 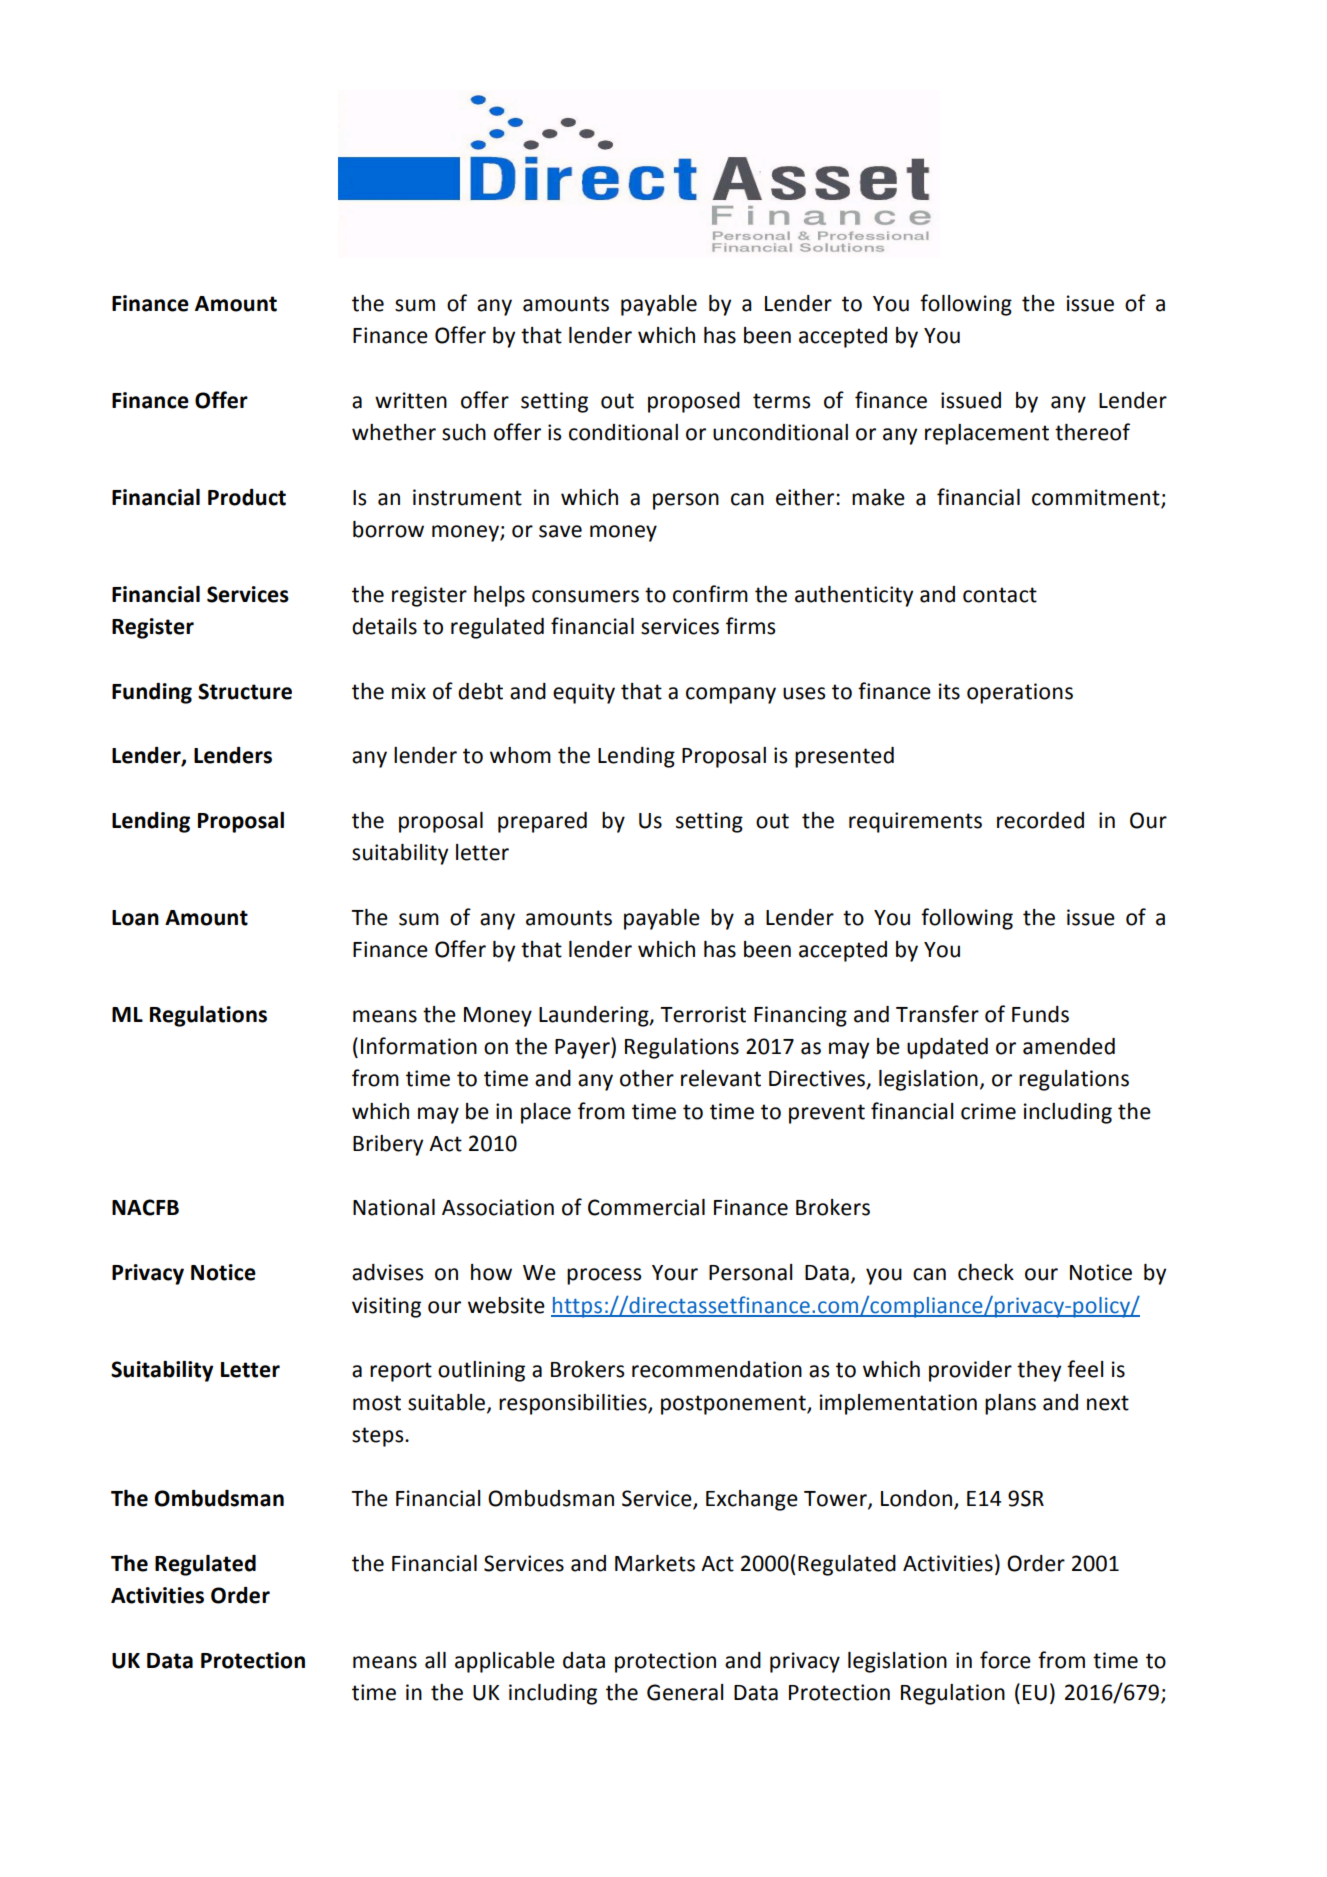 What do you see at coordinates (685, 1692) in the document?
I see `General` at bounding box center [685, 1692].
